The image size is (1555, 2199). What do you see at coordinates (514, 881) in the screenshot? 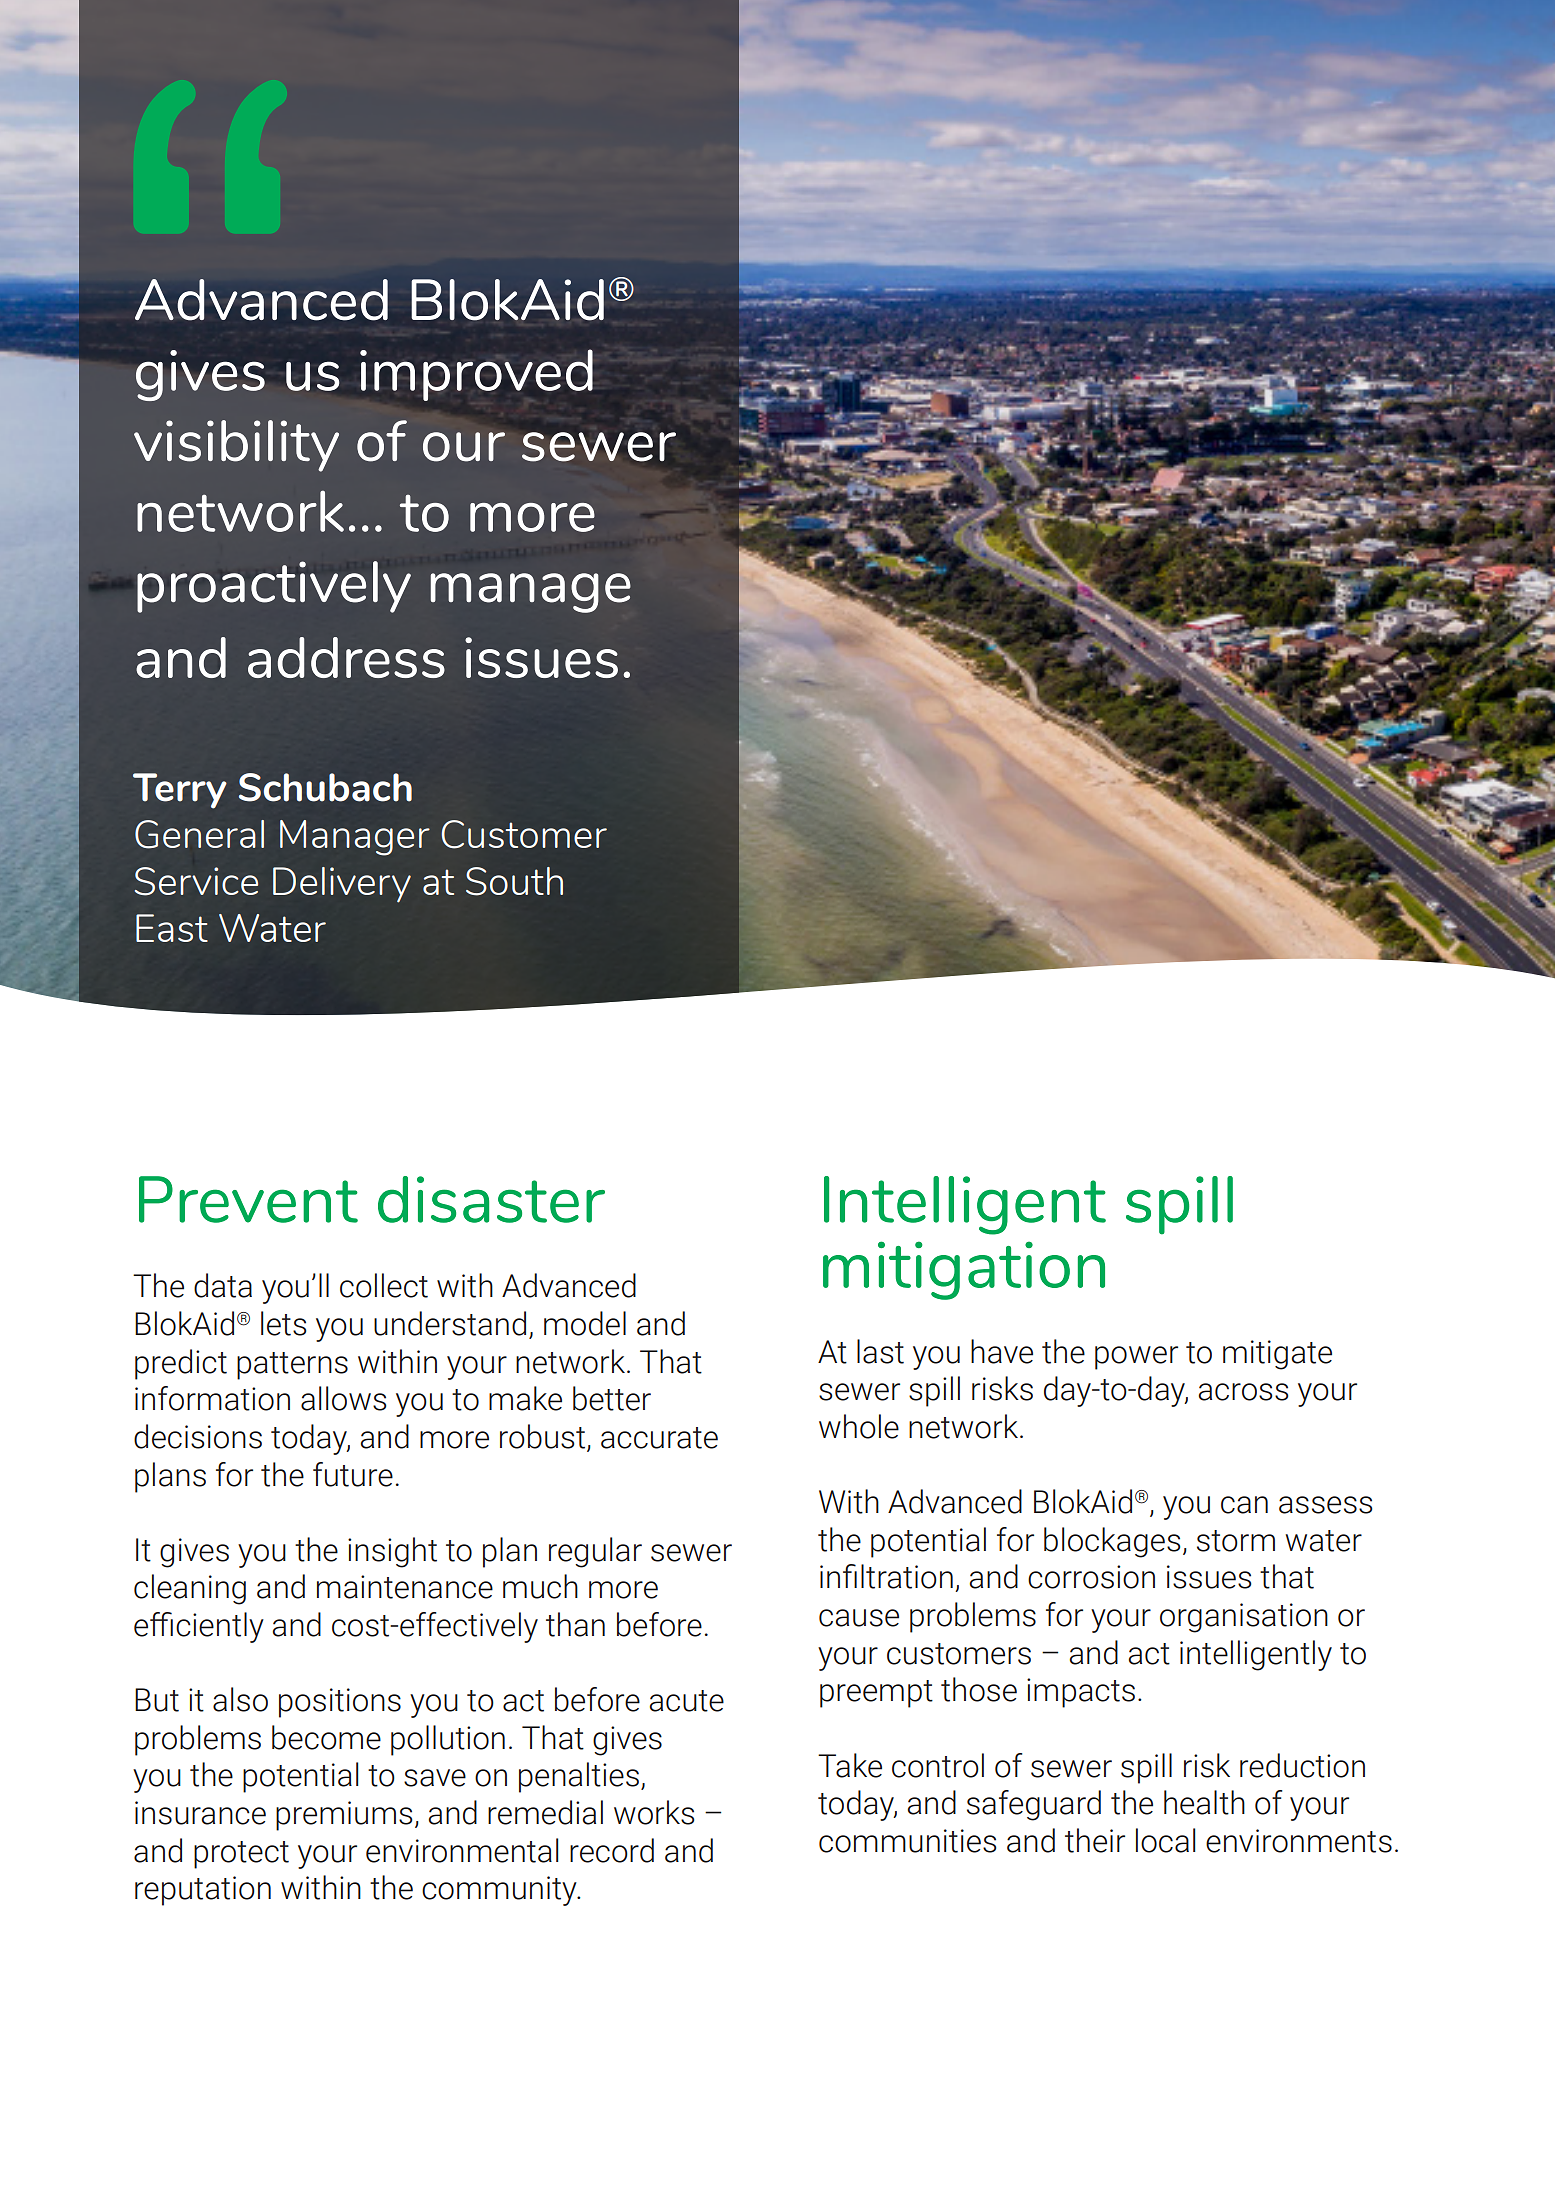
I see `South` at bounding box center [514, 881].
